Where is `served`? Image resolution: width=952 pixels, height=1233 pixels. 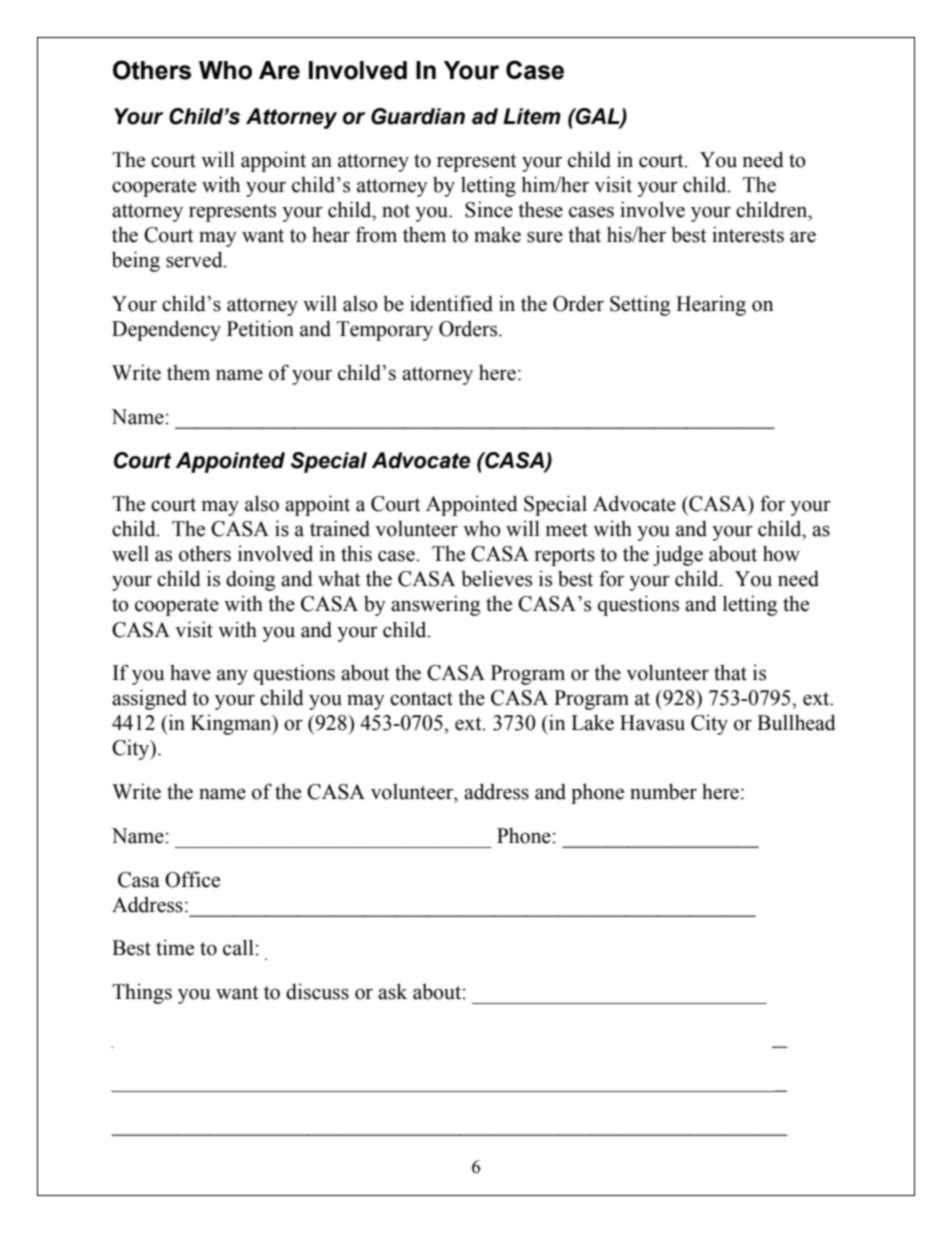 served is located at coordinates (195, 259).
